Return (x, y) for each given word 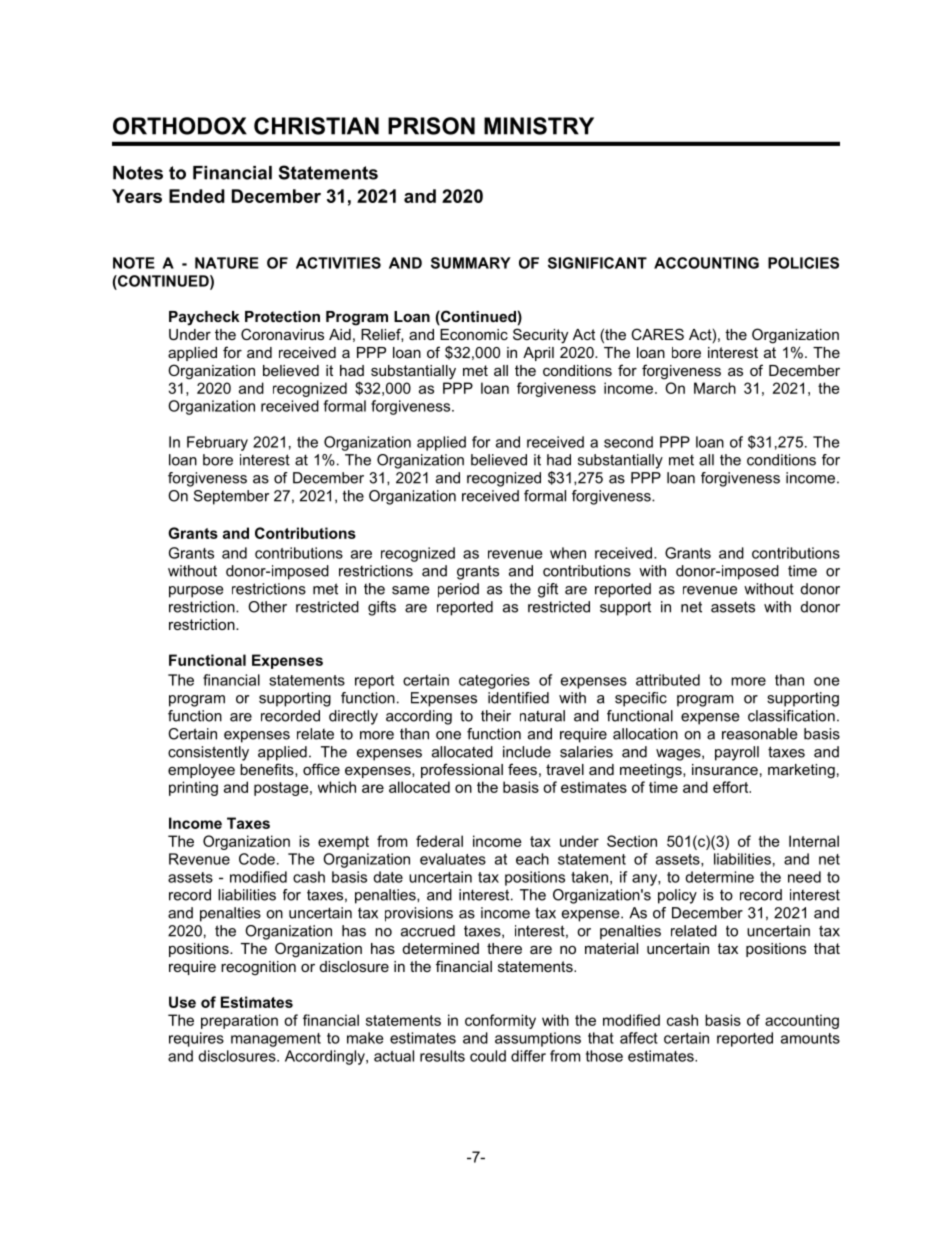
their (496, 716)
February (217, 443)
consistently (208, 753)
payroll (737, 753)
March (715, 388)
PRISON (431, 126)
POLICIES (803, 263)
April (538, 354)
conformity (500, 1021)
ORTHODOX (180, 126)
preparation (239, 1021)
